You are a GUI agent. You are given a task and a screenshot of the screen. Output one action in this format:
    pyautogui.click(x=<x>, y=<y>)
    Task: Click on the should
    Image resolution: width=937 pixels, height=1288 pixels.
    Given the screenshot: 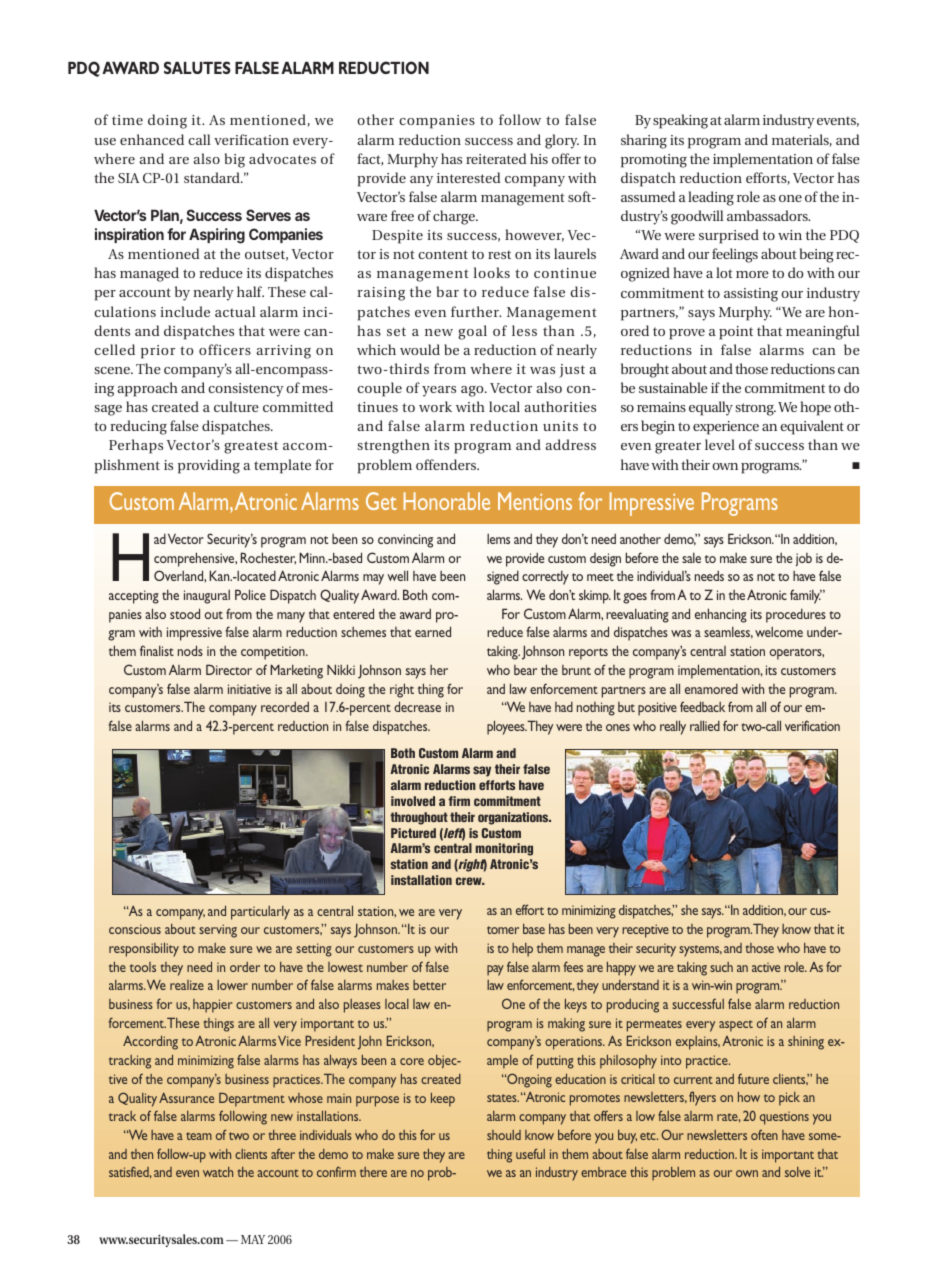 What is the action you would take?
    pyautogui.click(x=504, y=1135)
